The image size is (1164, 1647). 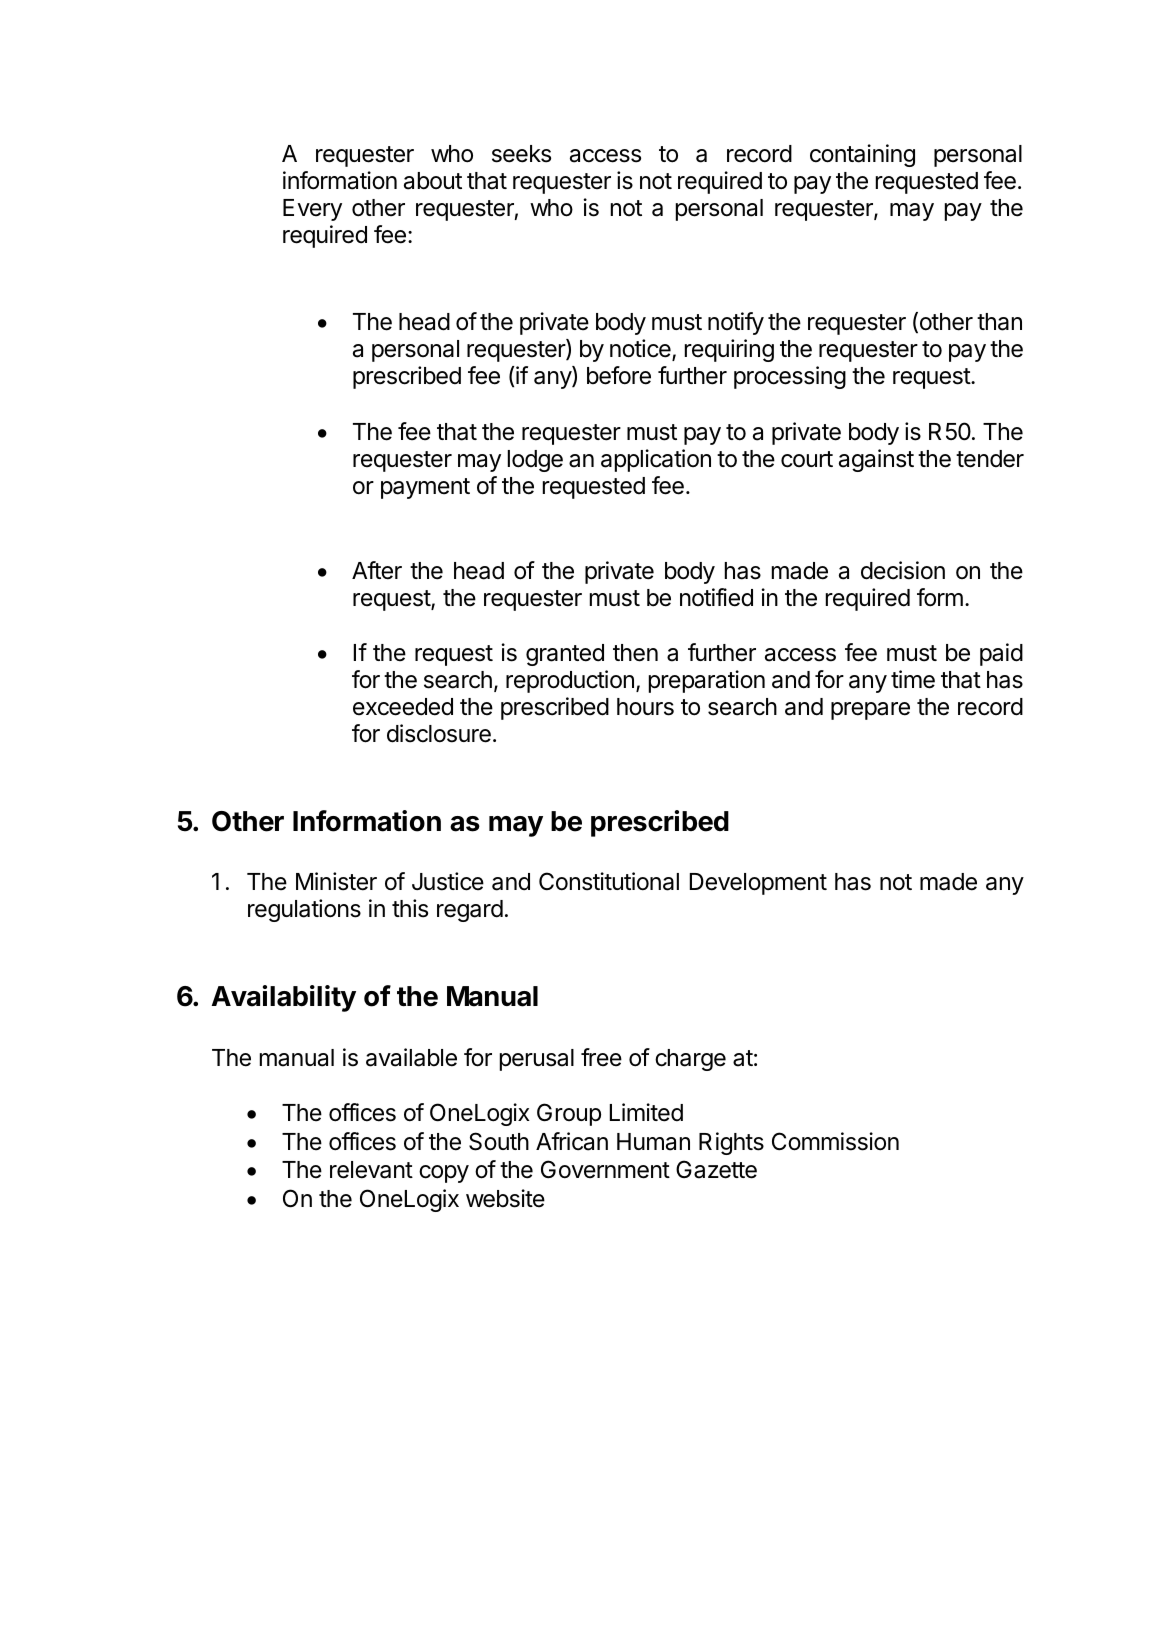 What do you see at coordinates (403, 707) in the screenshot?
I see `exceeded` at bounding box center [403, 707].
